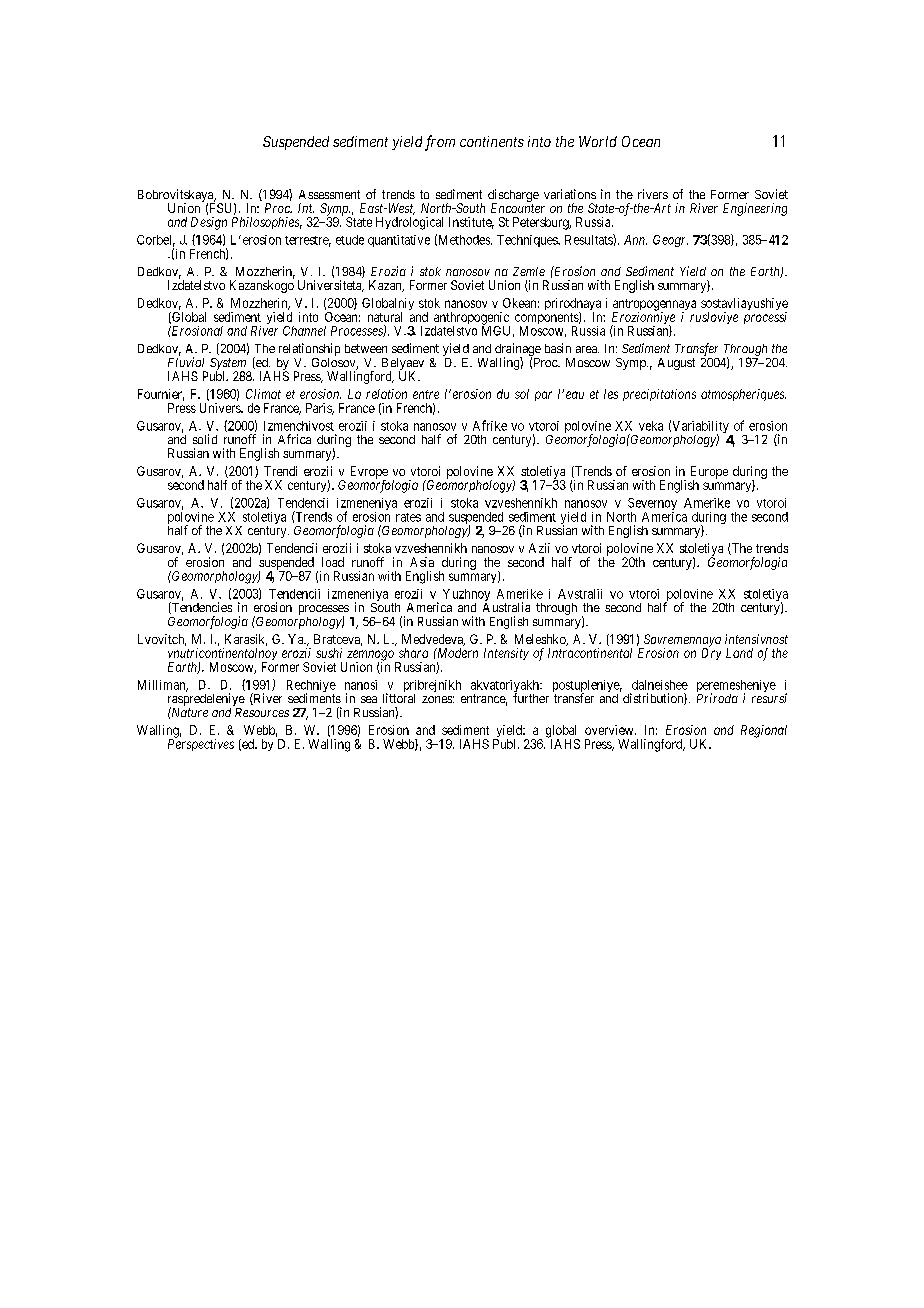  I want to click on World, so click(598, 141).
